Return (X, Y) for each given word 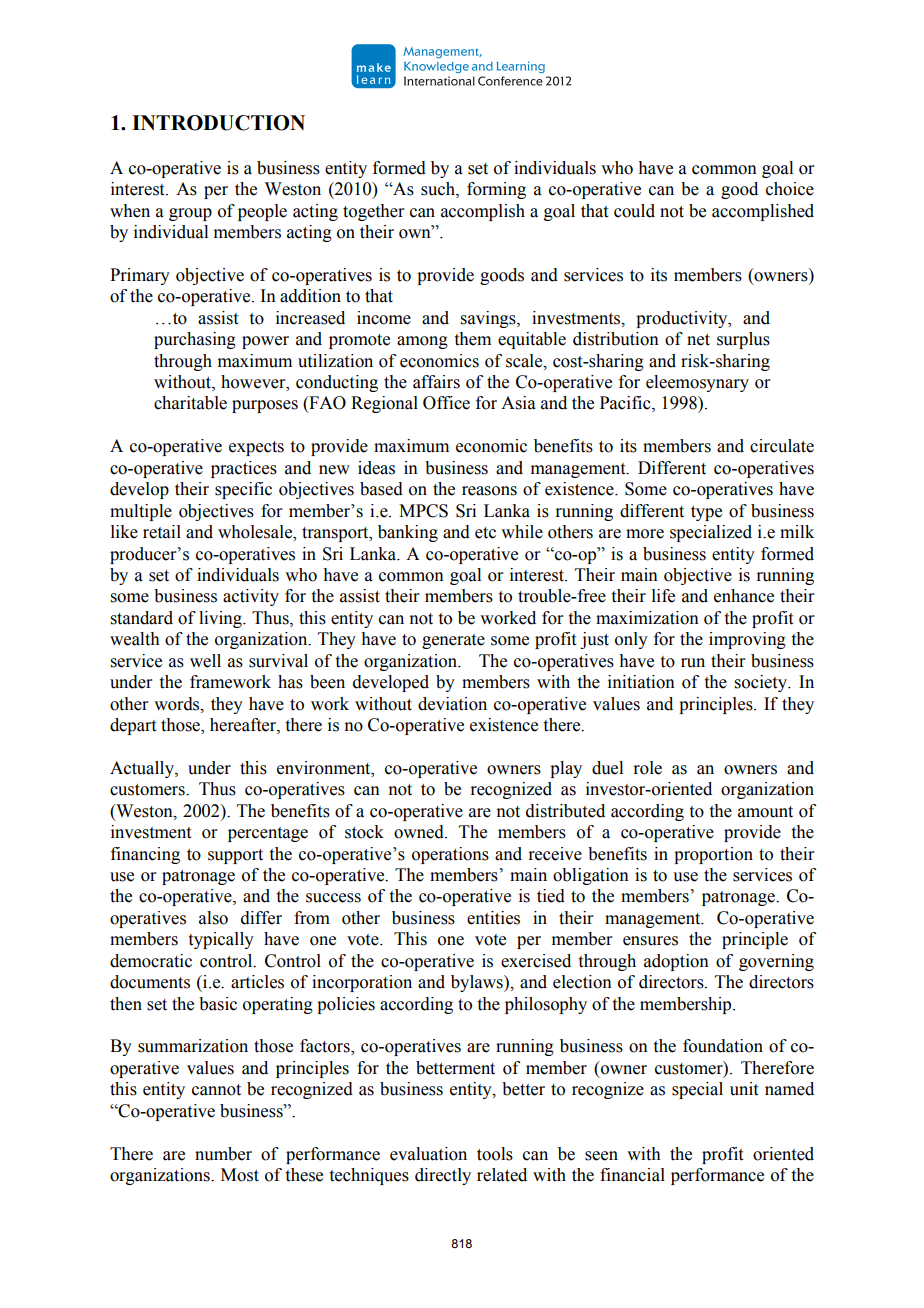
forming (496, 190)
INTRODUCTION (218, 123)
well (205, 661)
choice (790, 189)
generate (453, 641)
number (223, 1154)
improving (747, 640)
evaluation (428, 1154)
